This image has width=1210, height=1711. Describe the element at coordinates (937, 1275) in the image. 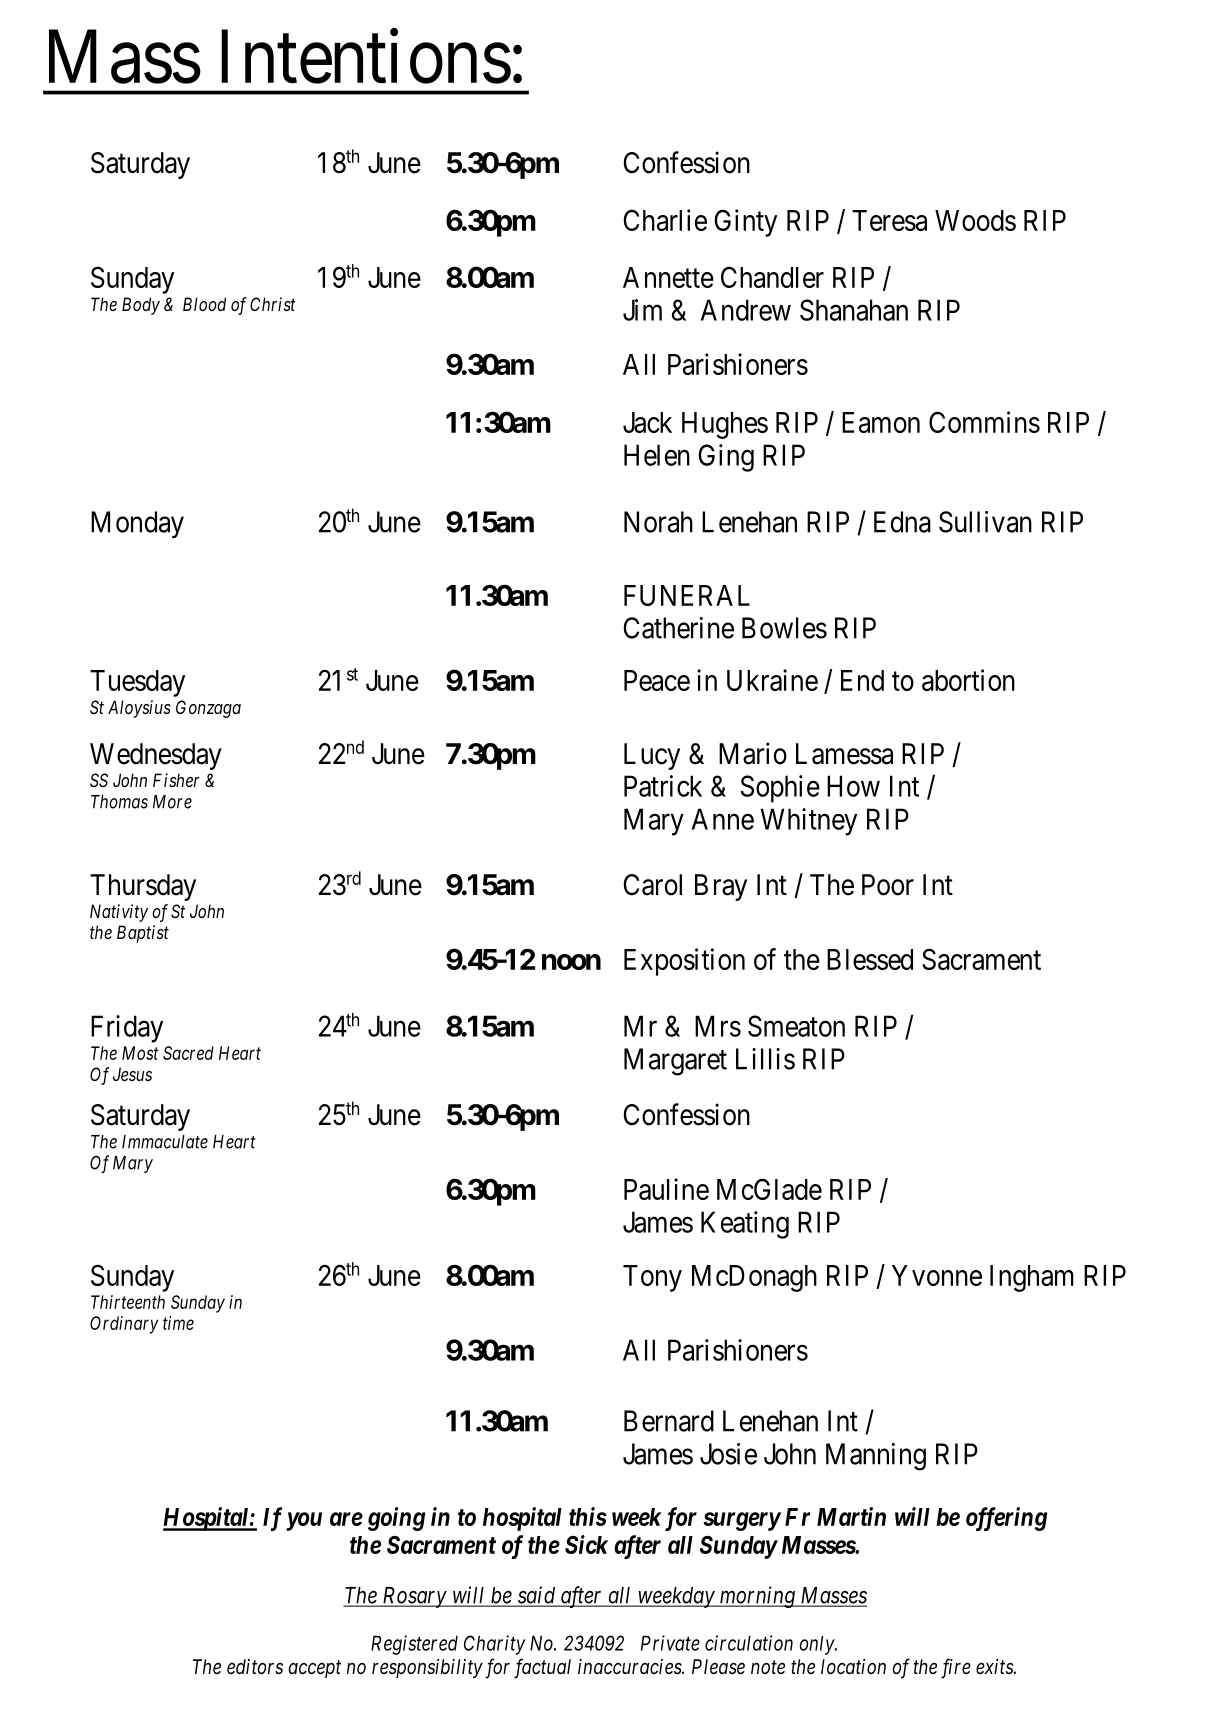

I see `Yvonne` at that location.
